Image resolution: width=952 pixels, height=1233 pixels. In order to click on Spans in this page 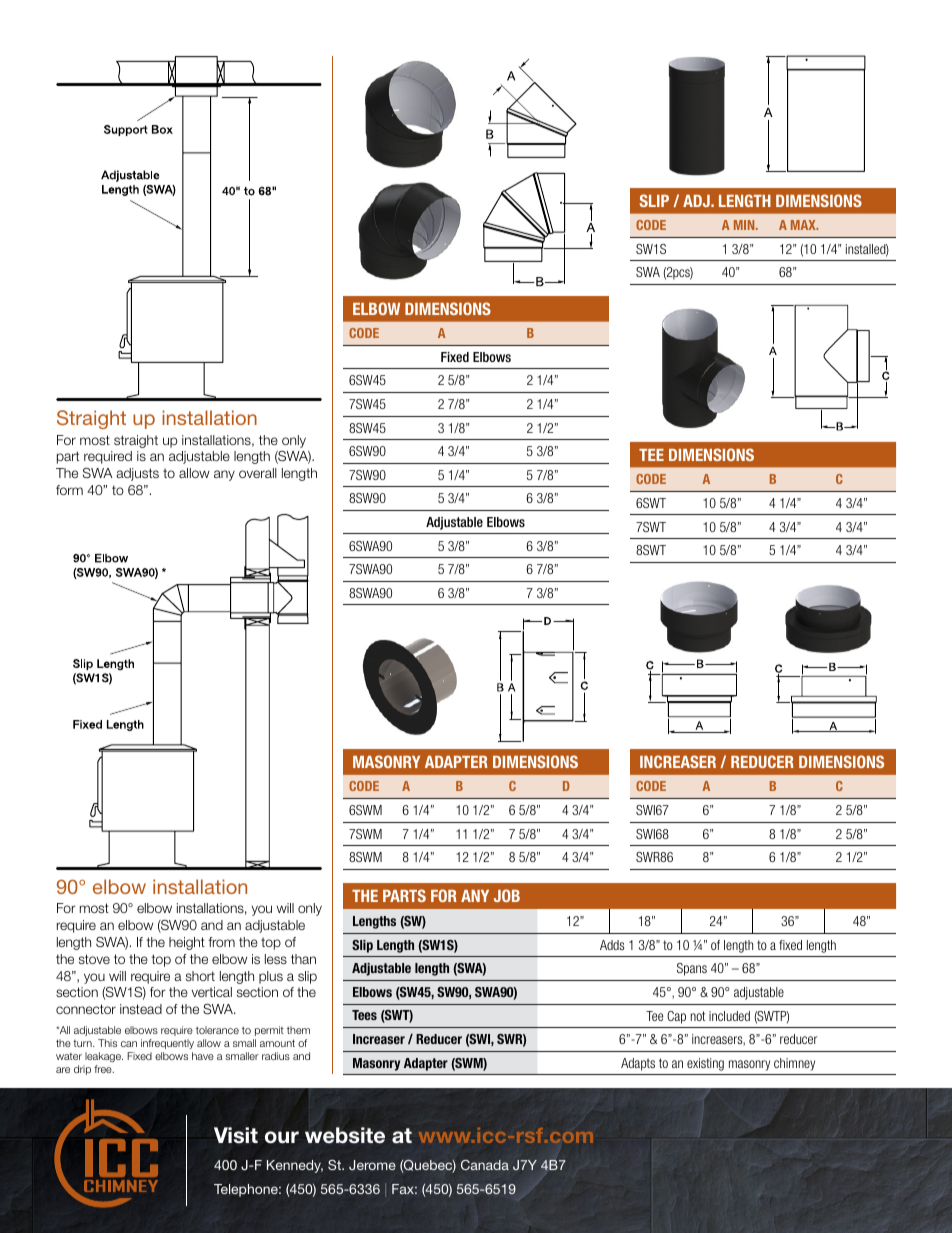, I will do `click(692, 969)`.
